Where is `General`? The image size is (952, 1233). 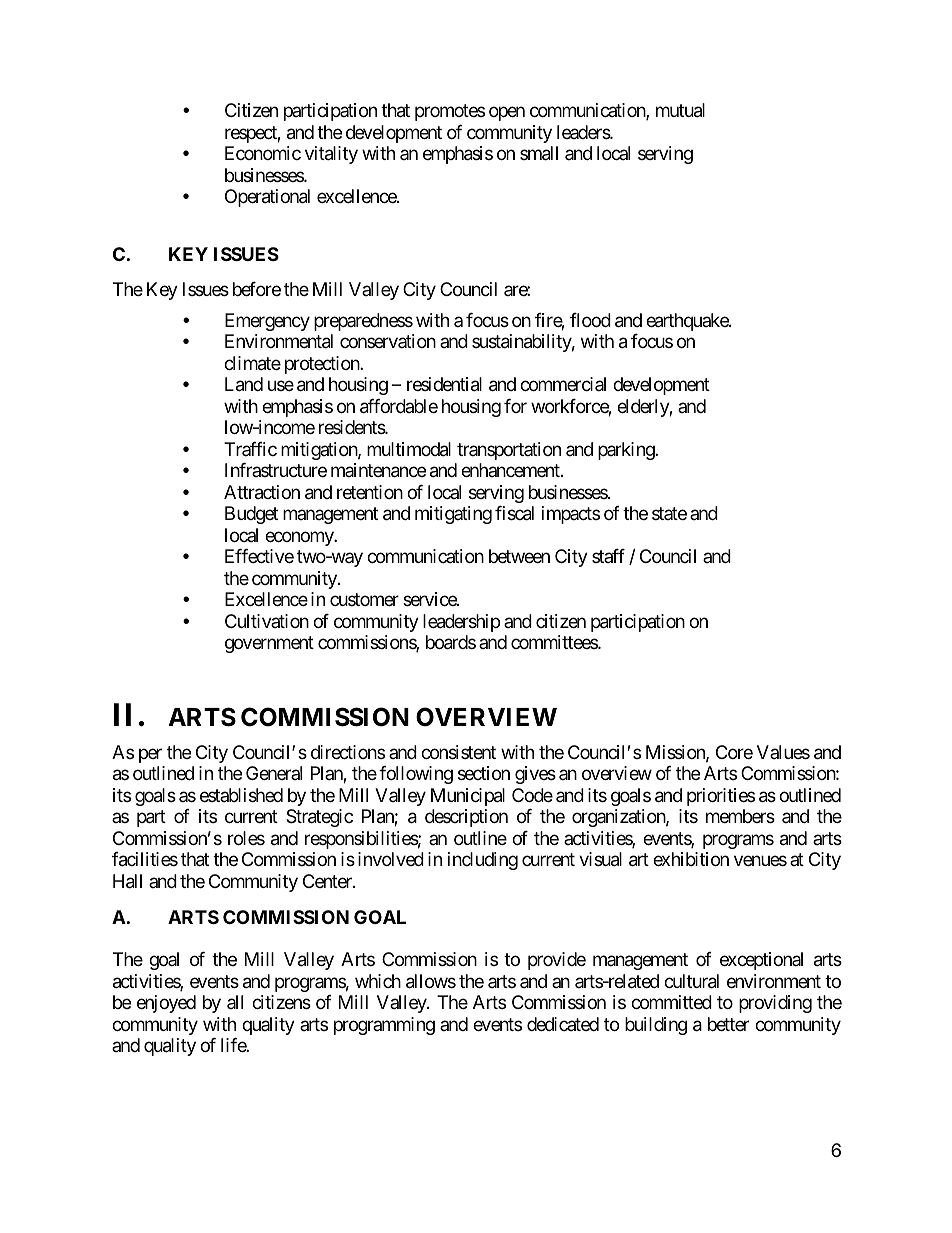 General is located at coordinates (274, 773).
